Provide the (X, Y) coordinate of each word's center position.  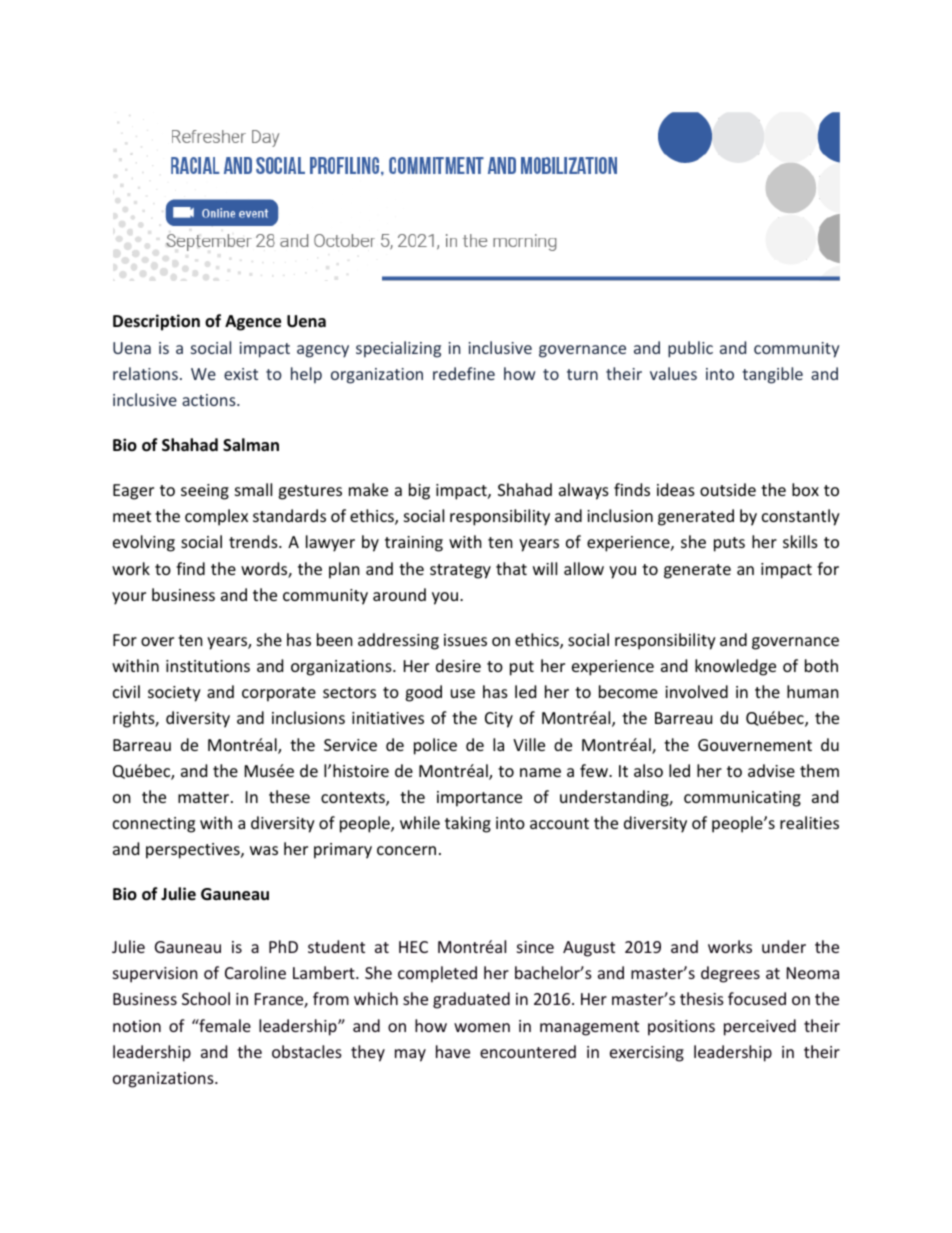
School (206, 998)
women (482, 1027)
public (690, 349)
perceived (760, 1027)
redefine (464, 373)
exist (241, 374)
